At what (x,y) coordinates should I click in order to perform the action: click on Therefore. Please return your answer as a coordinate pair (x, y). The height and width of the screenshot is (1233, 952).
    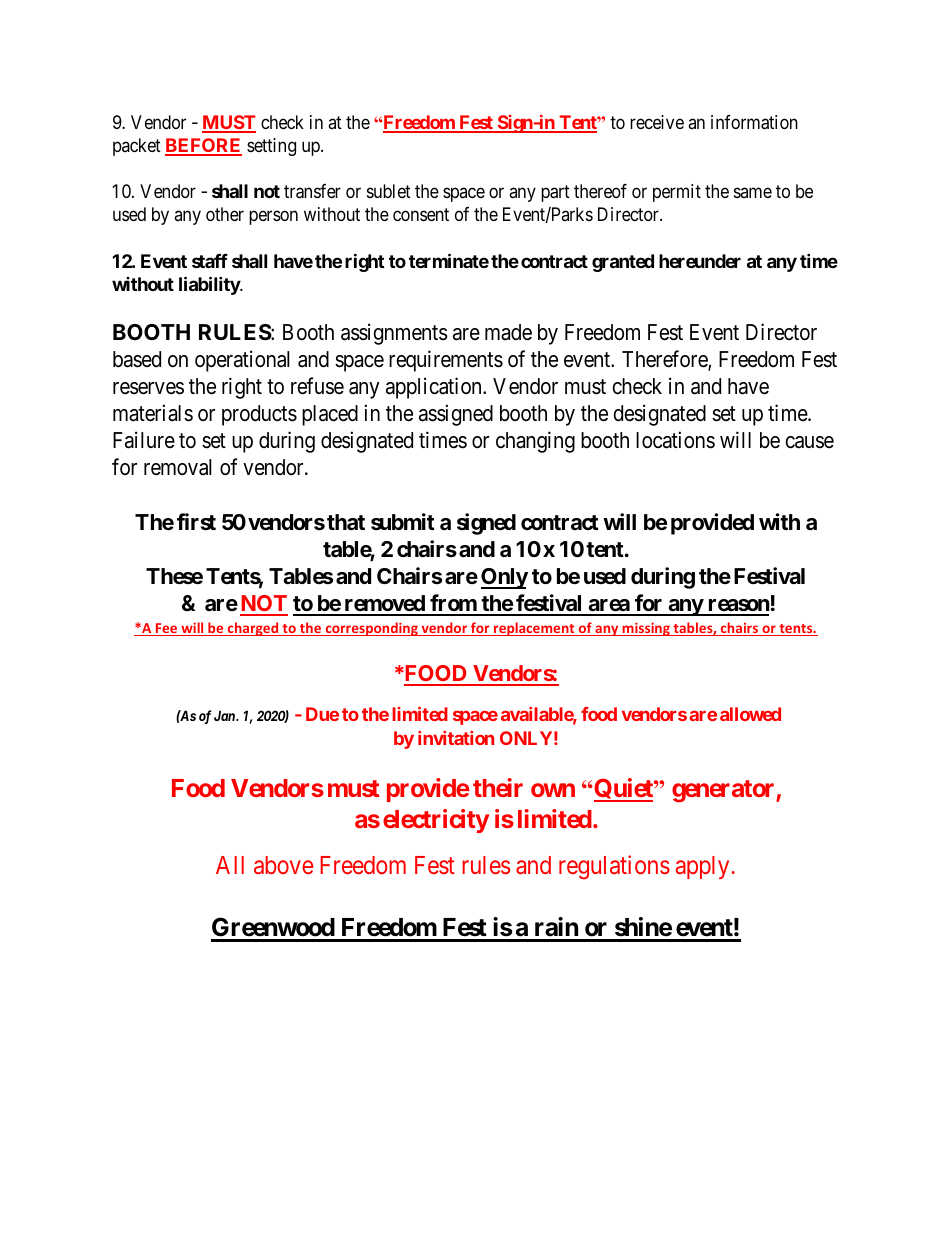
    Looking at the image, I should click on (665, 360).
